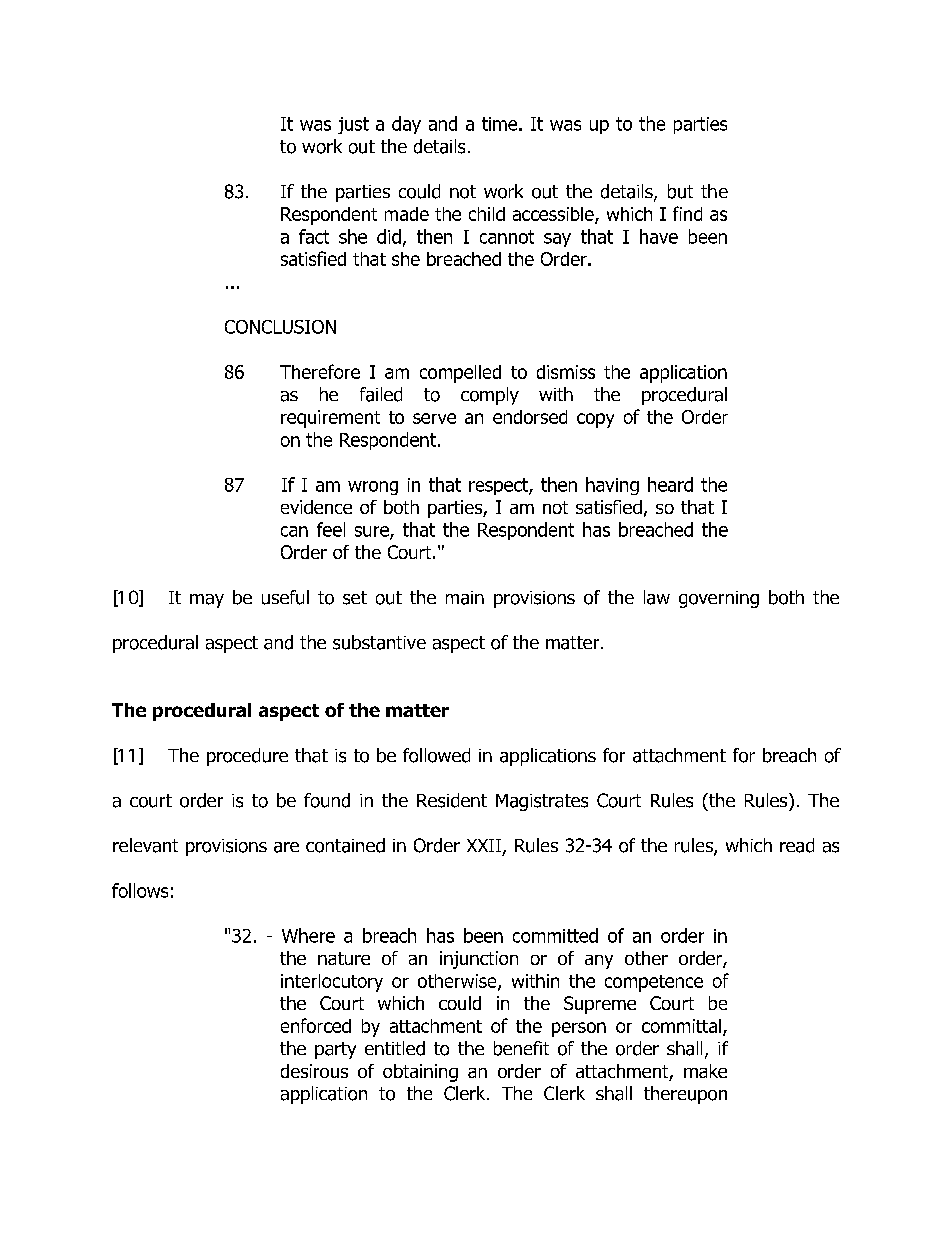  I want to click on followed, so click(436, 755).
